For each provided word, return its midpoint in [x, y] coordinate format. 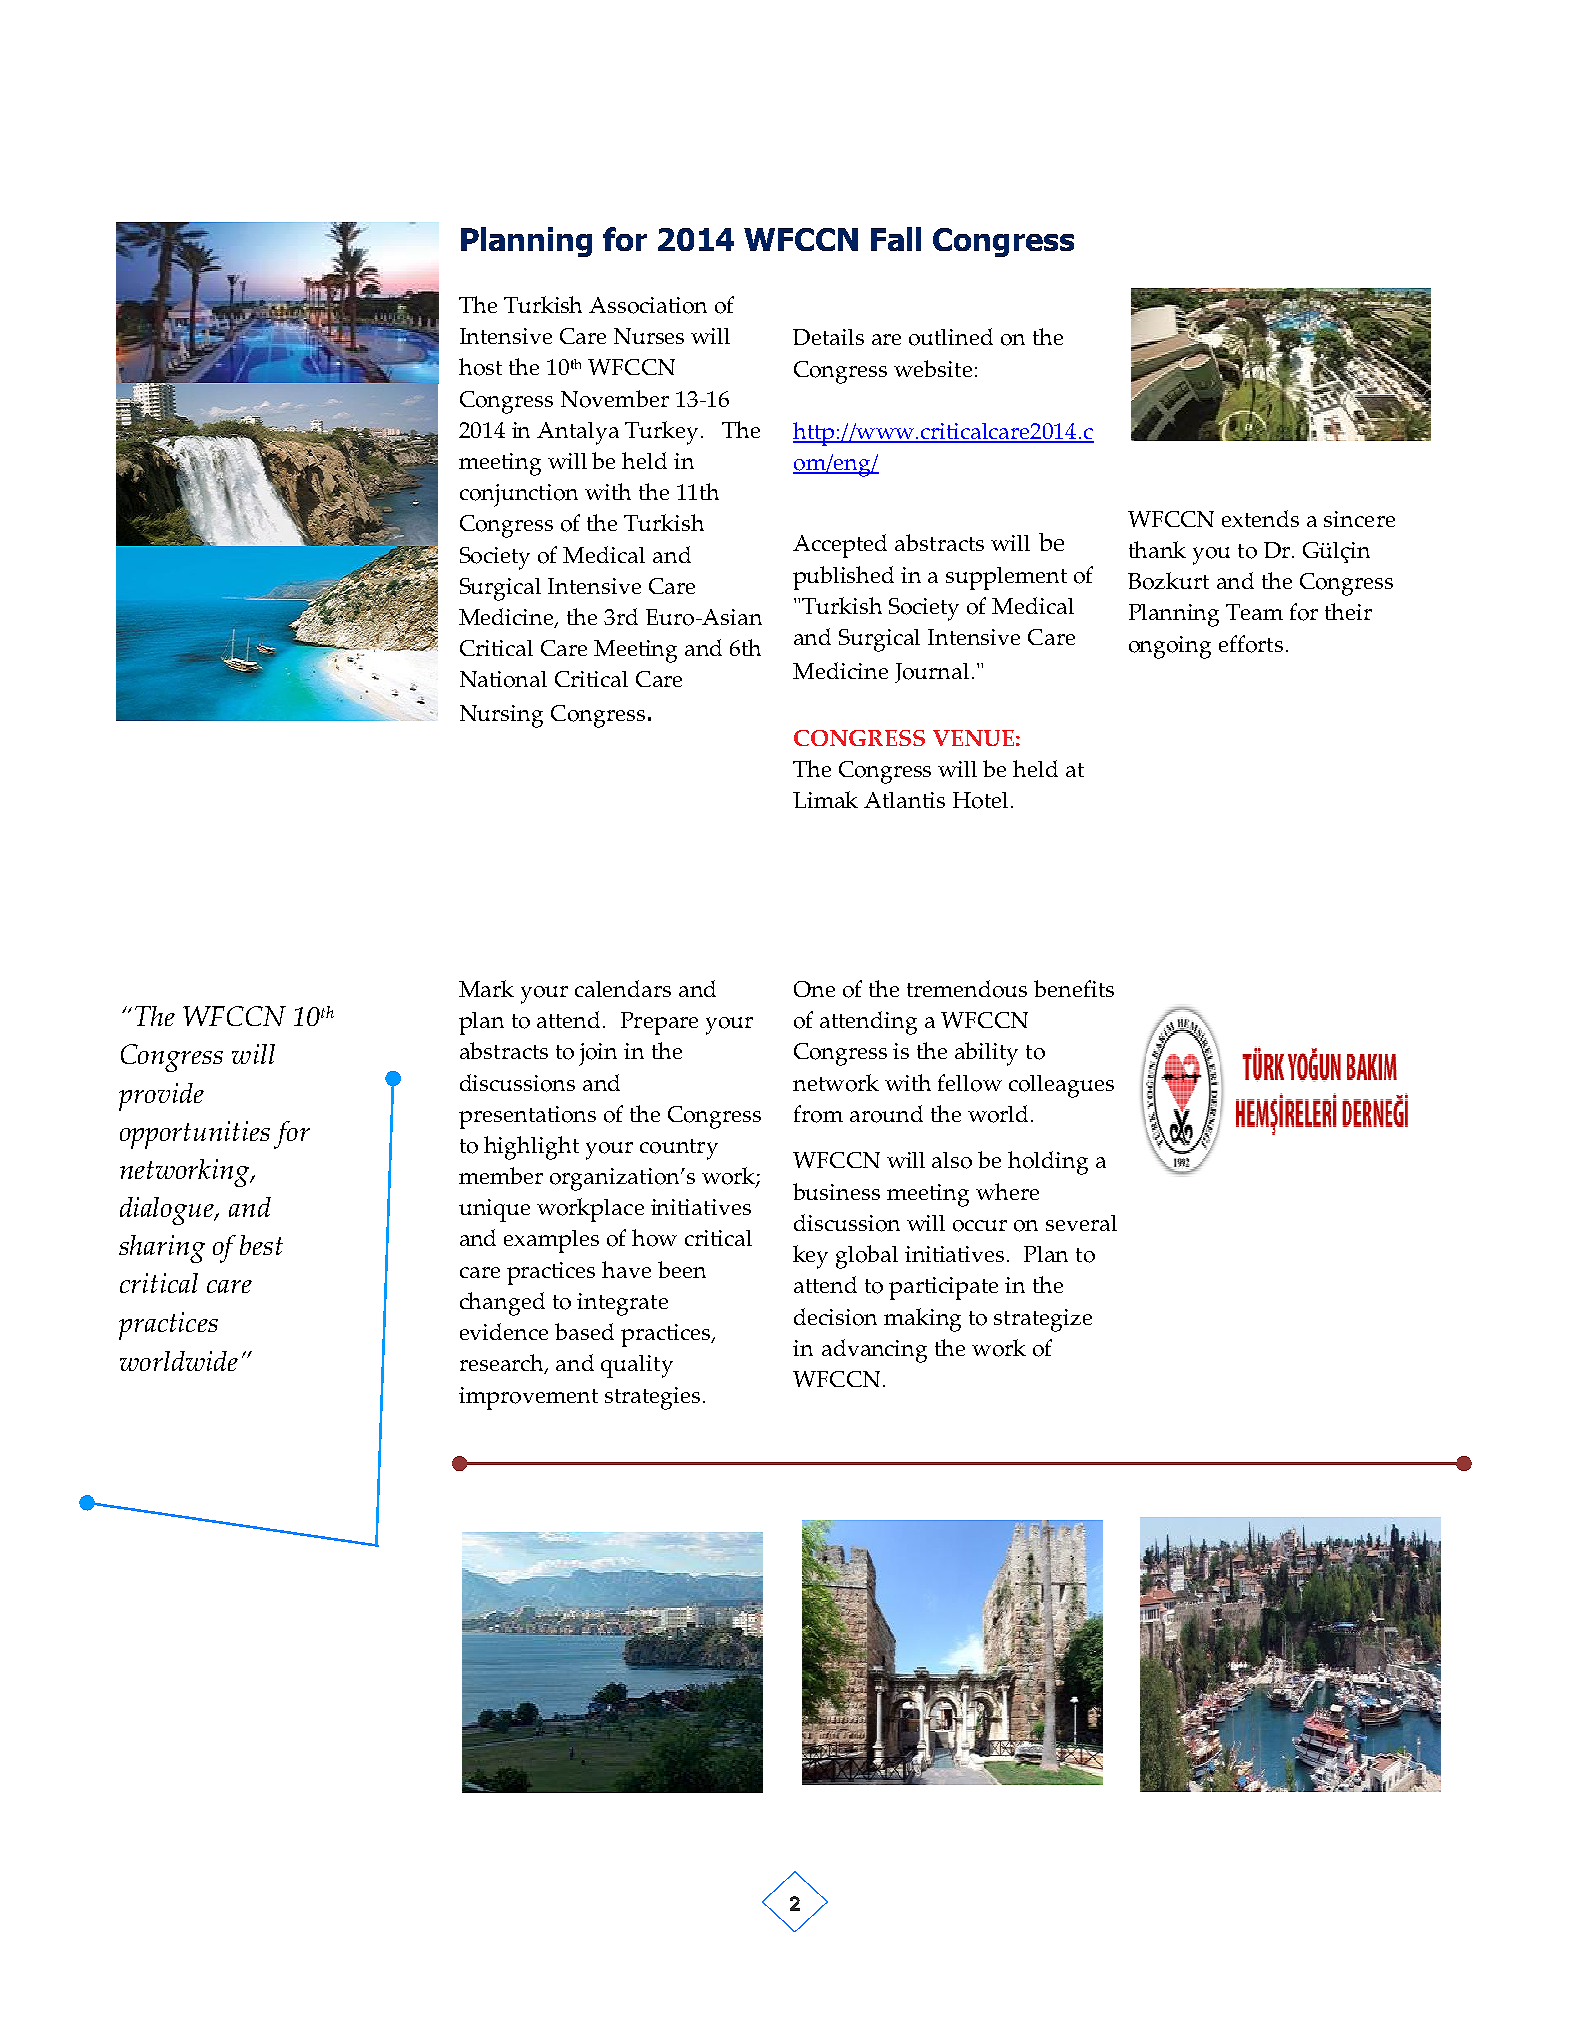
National [503, 679]
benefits [1074, 988]
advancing [874, 1351]
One [814, 989]
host [480, 367]
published [843, 578]
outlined [951, 337]
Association [648, 305]
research [503, 1364]
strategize [1043, 1320]
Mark [486, 988]
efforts [1251, 644]
